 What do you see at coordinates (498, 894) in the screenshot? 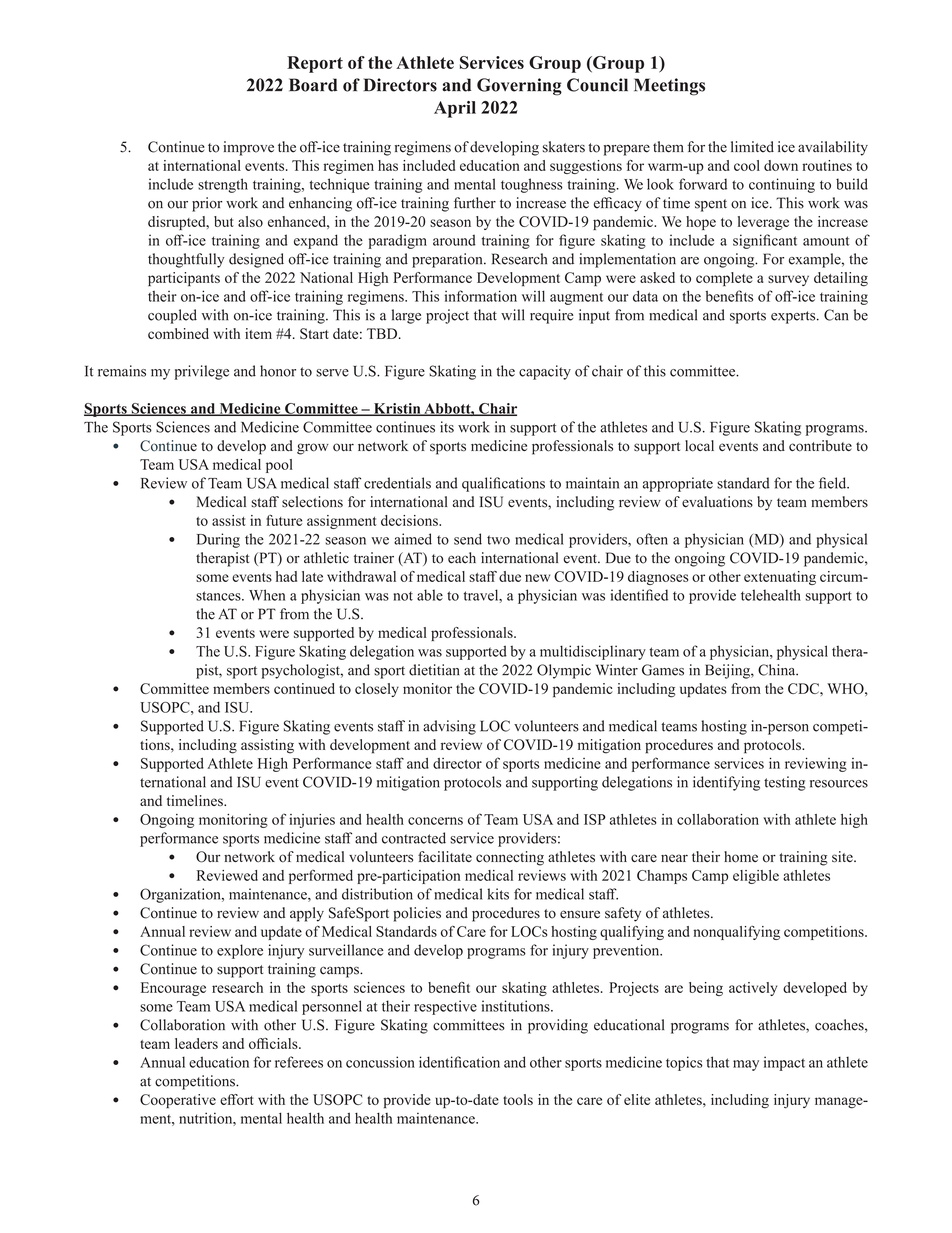
I see `kits` at bounding box center [498, 894].
